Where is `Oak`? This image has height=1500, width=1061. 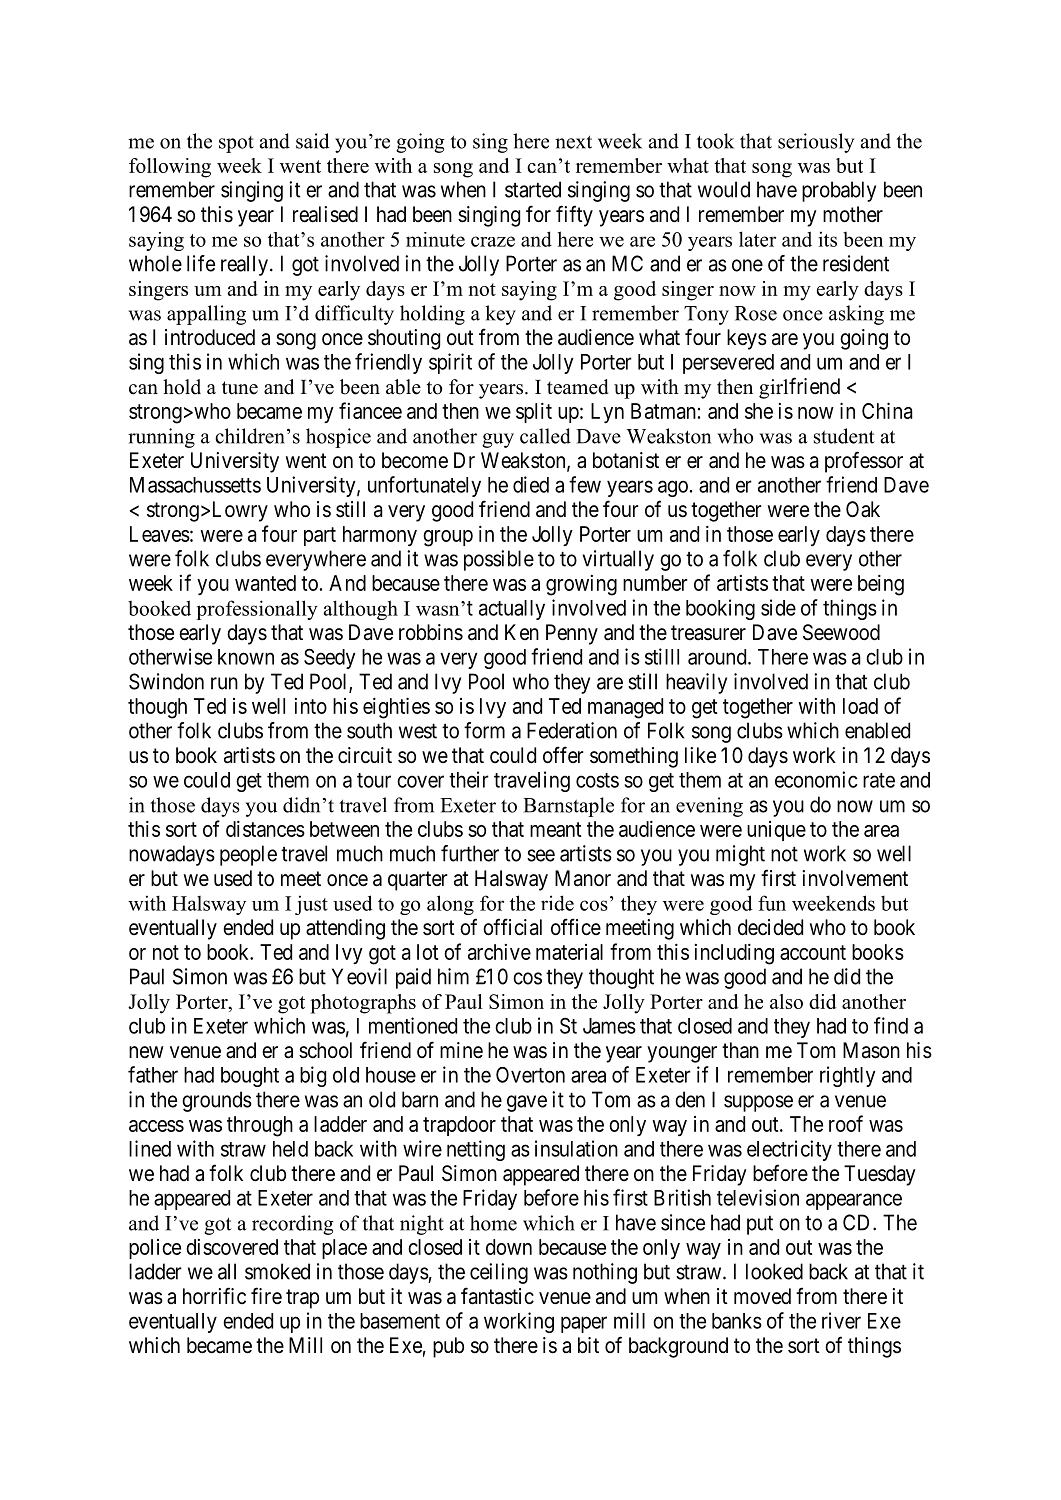 Oak is located at coordinates (863, 509).
